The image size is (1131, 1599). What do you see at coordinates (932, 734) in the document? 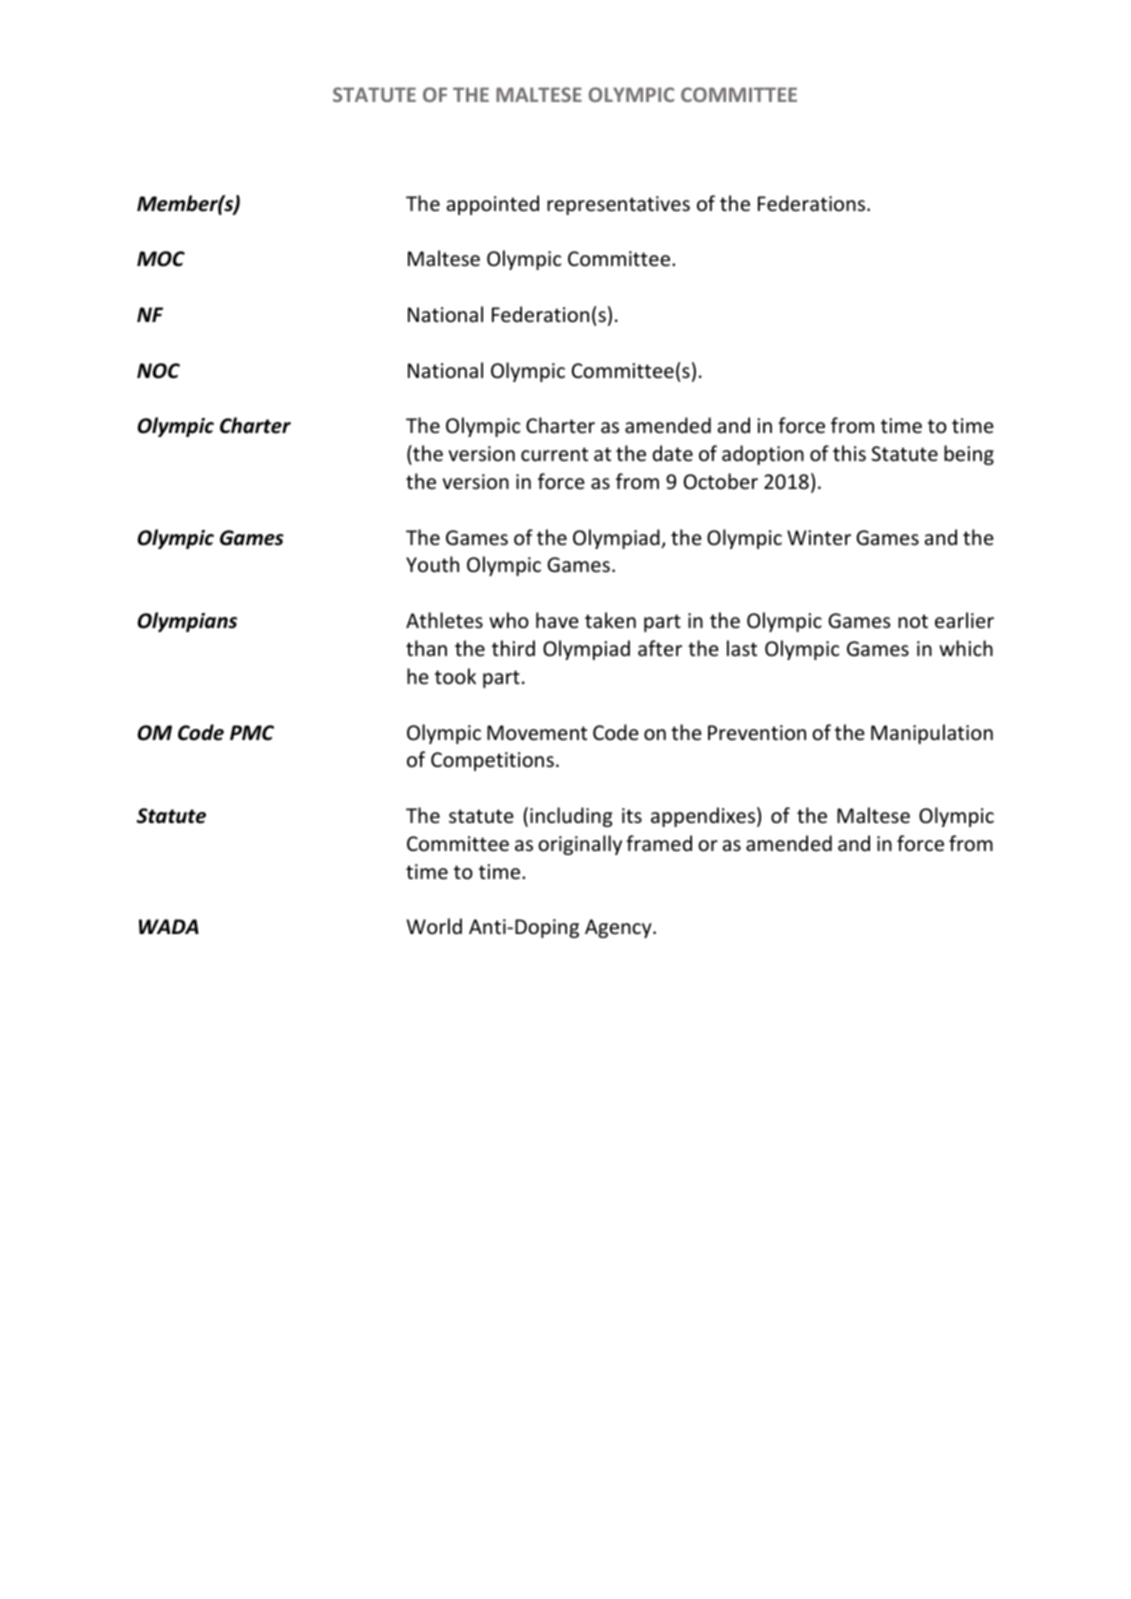
I see `Manipulation` at bounding box center [932, 734].
